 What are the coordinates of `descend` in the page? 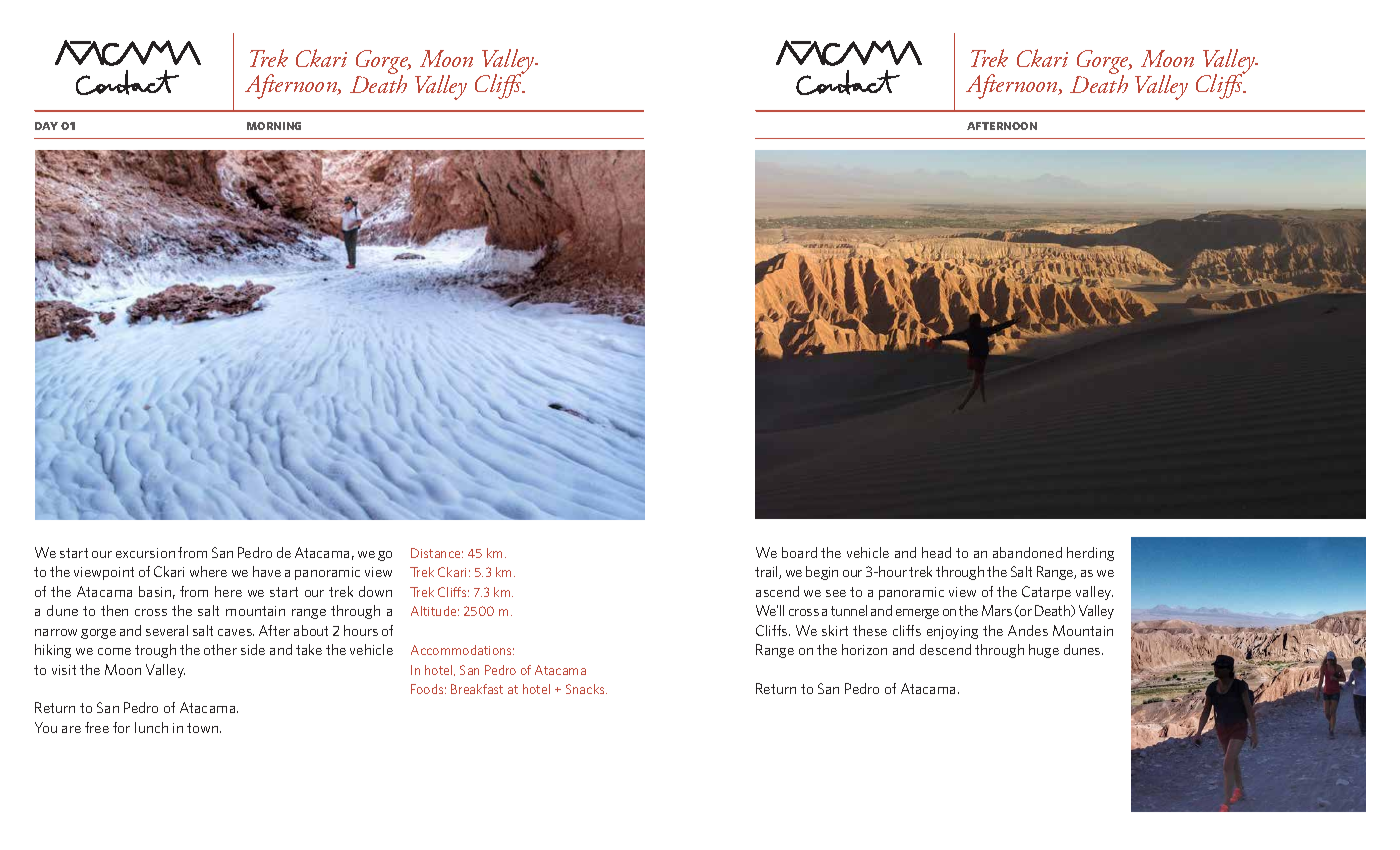 It's located at (945, 649).
